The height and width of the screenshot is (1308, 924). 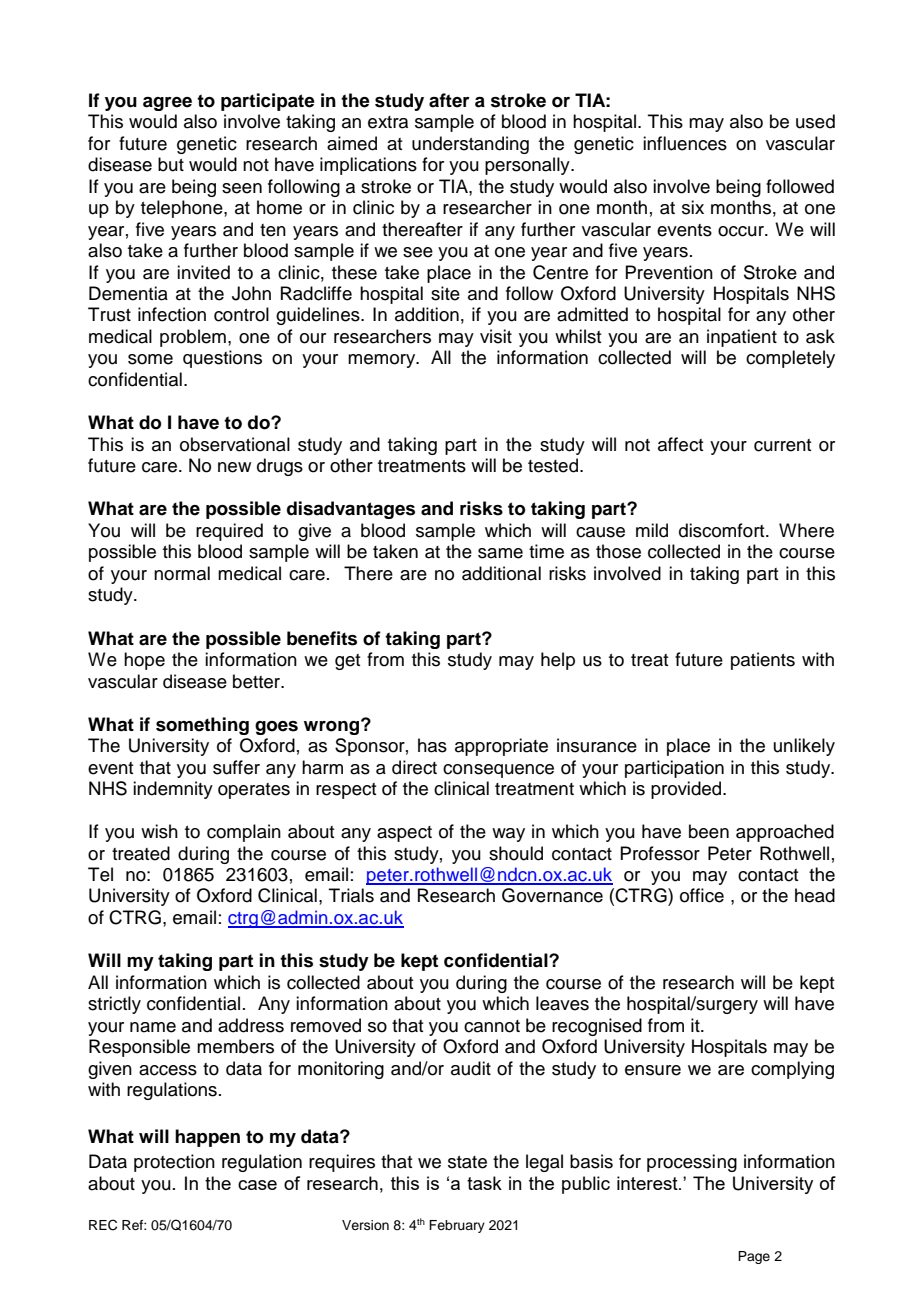 I want to click on February, so click(x=457, y=1226).
